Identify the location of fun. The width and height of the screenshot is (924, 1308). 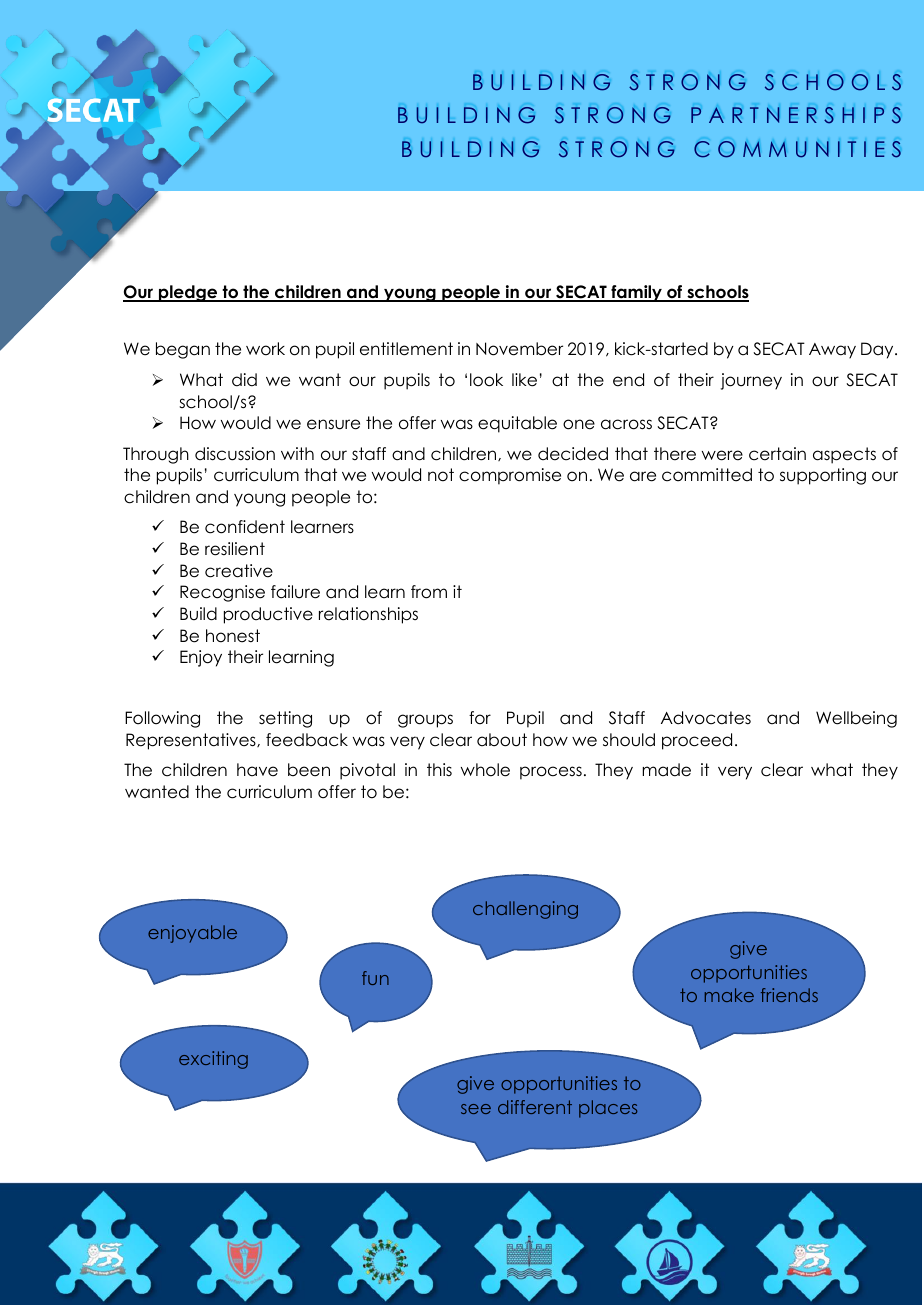
(375, 978).
